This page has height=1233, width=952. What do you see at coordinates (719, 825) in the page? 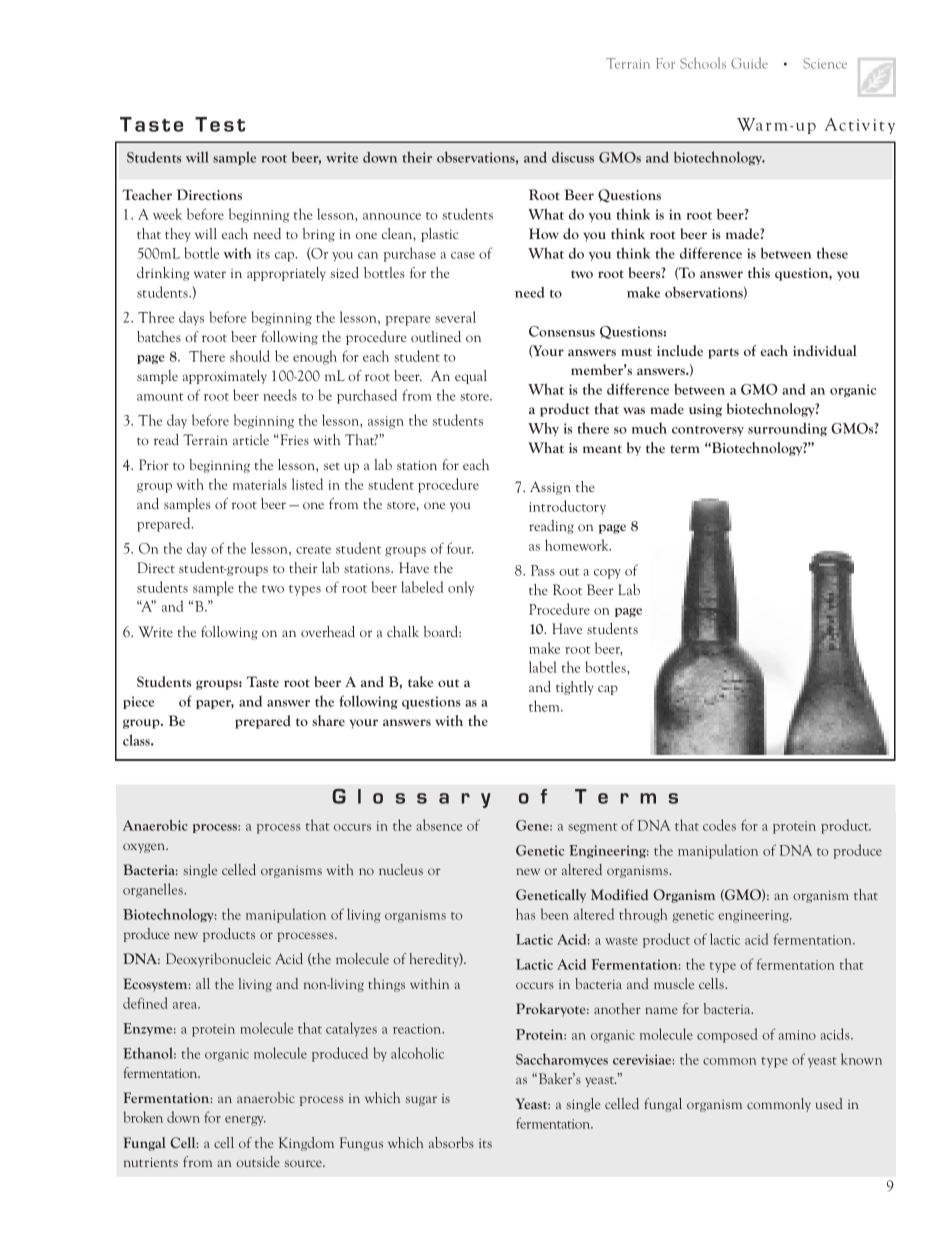
I see `codes` at bounding box center [719, 825].
